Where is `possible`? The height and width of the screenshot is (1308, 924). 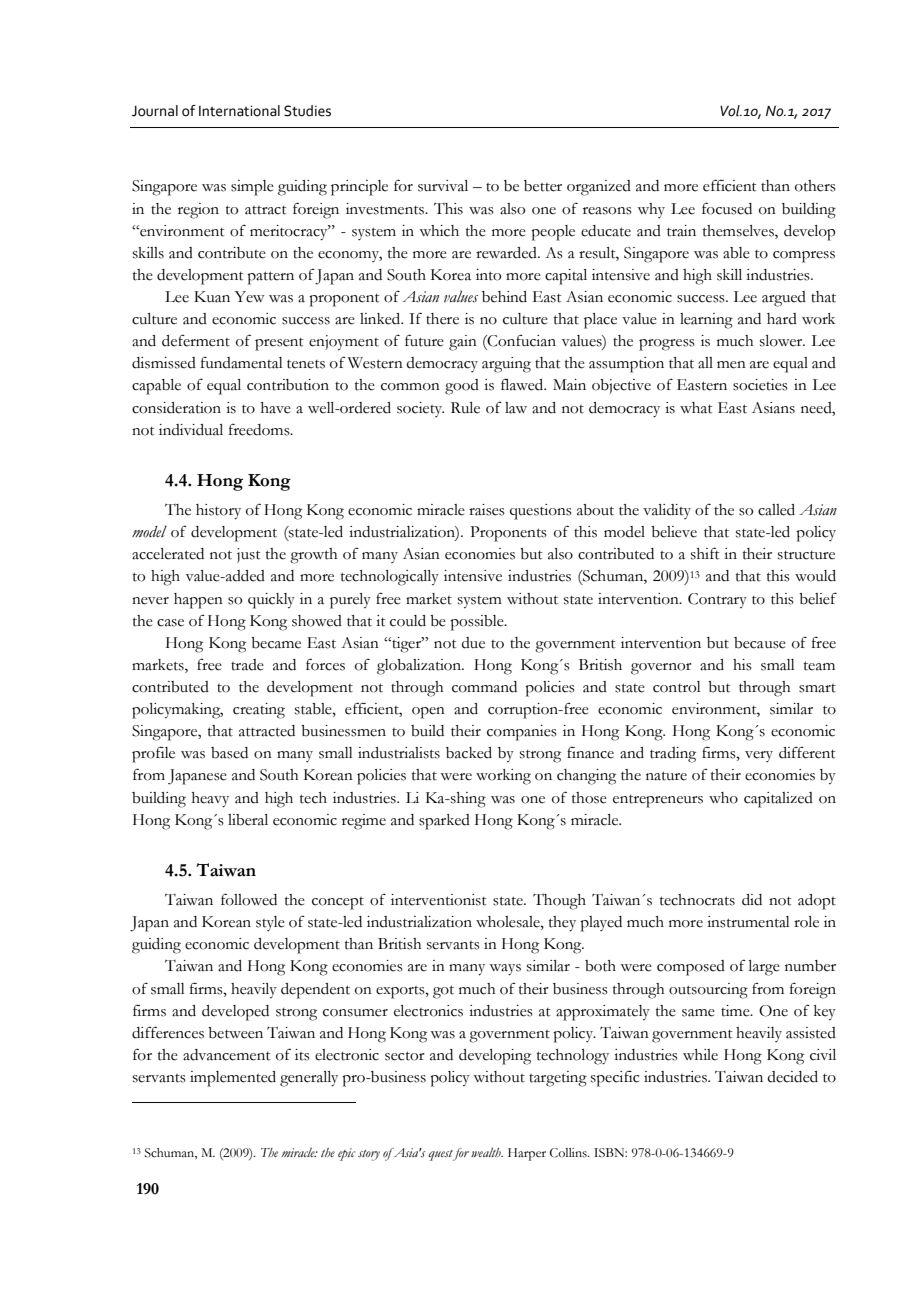 possible is located at coordinates (478, 623).
